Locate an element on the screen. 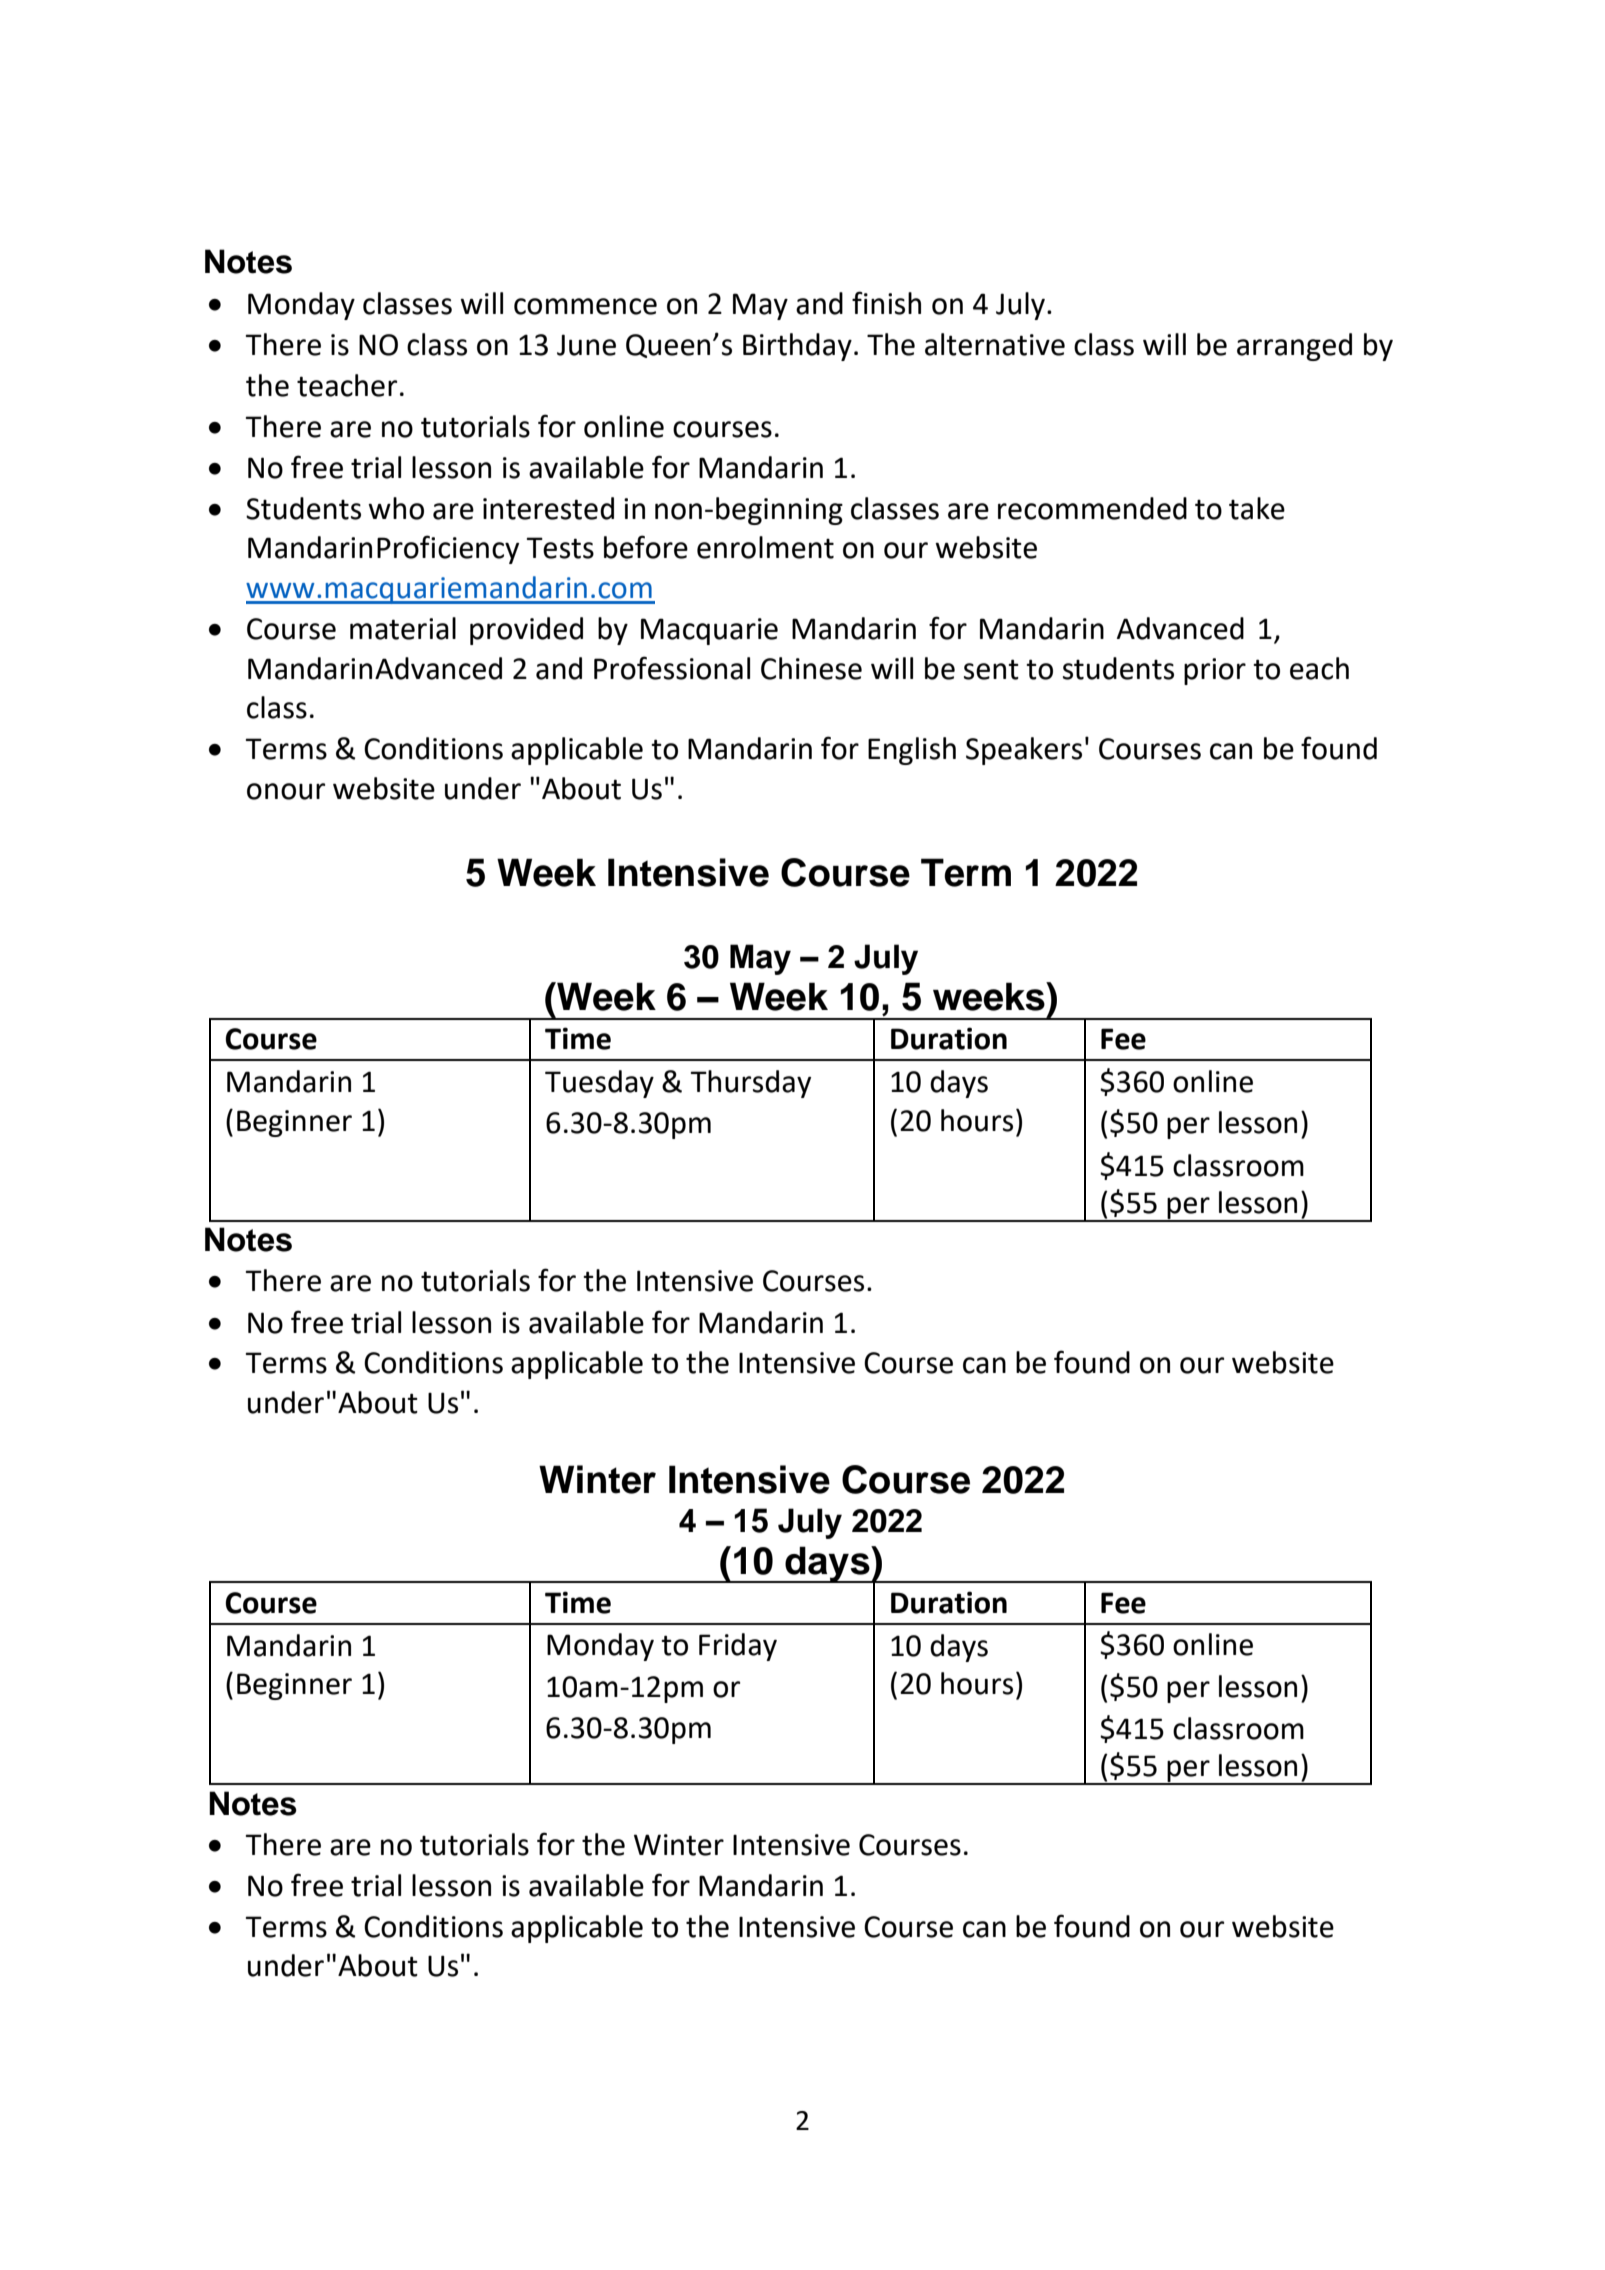 Image resolution: width=1605 pixels, height=2270 pixels. June is located at coordinates (586, 345).
